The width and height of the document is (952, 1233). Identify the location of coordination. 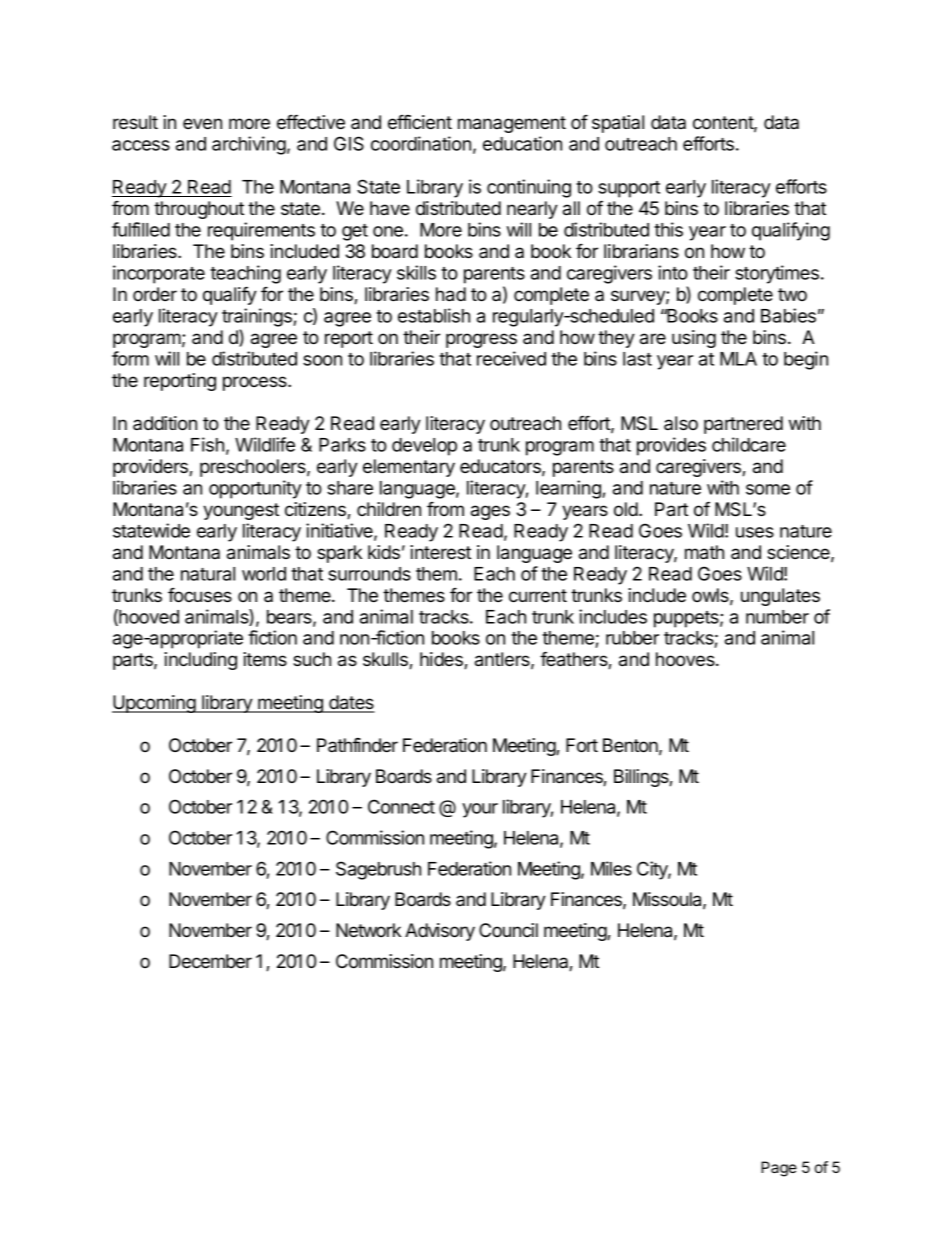
(421, 143).
